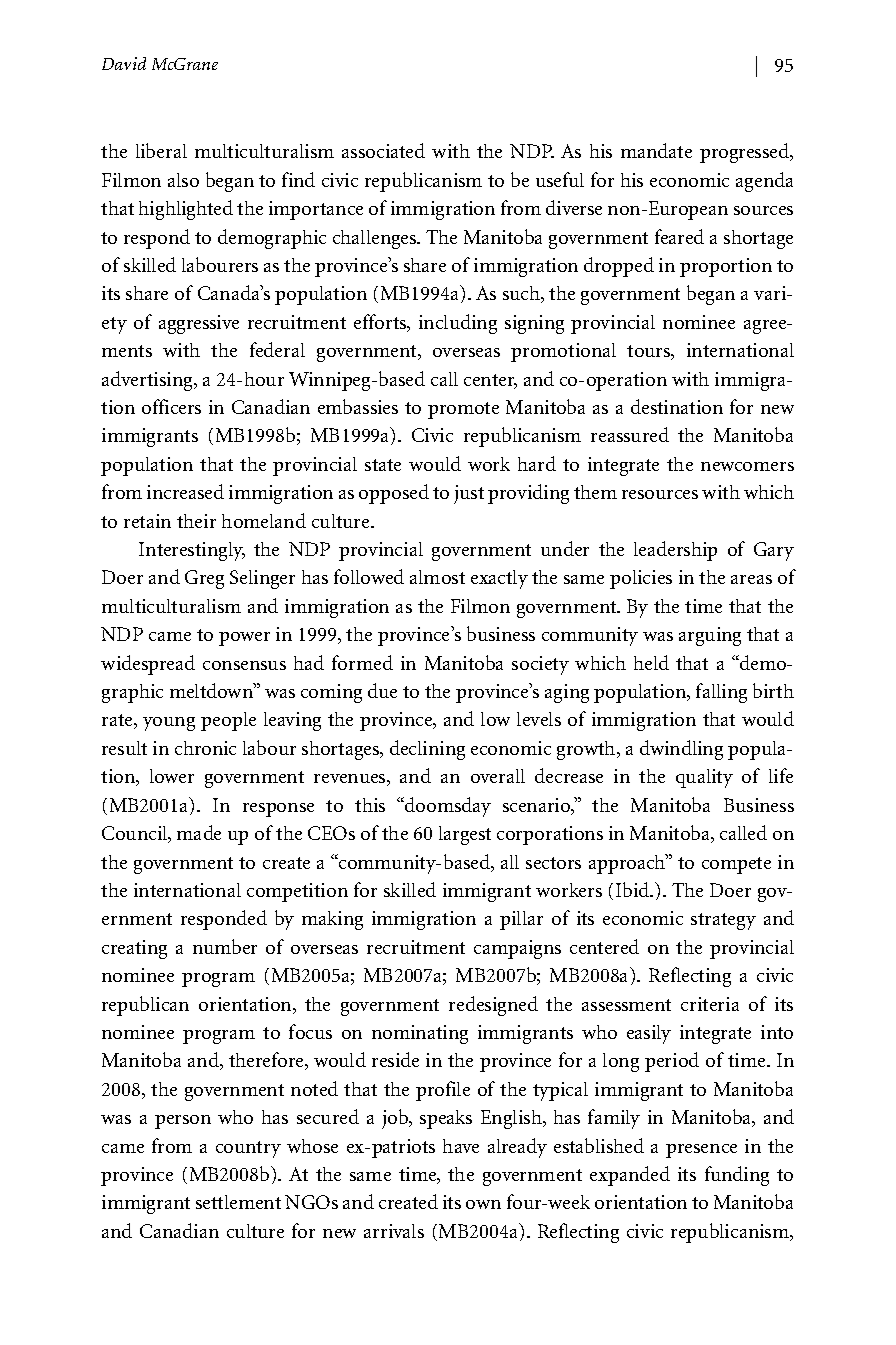  Describe the element at coordinates (161, 150) in the screenshot. I see `liberal` at that location.
